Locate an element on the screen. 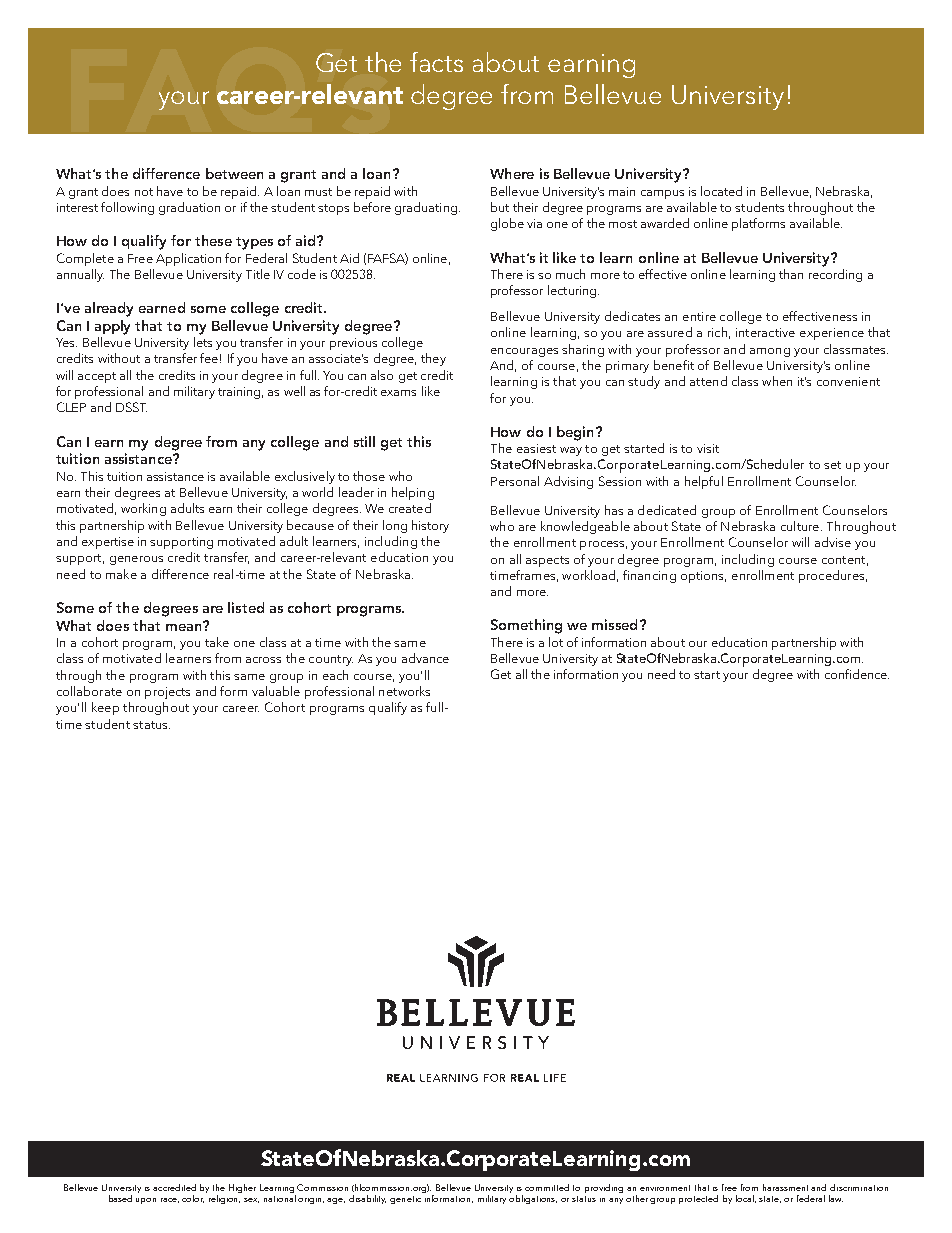 This screenshot has height=1233, width=952. genetic is located at coordinates (405, 1200).
